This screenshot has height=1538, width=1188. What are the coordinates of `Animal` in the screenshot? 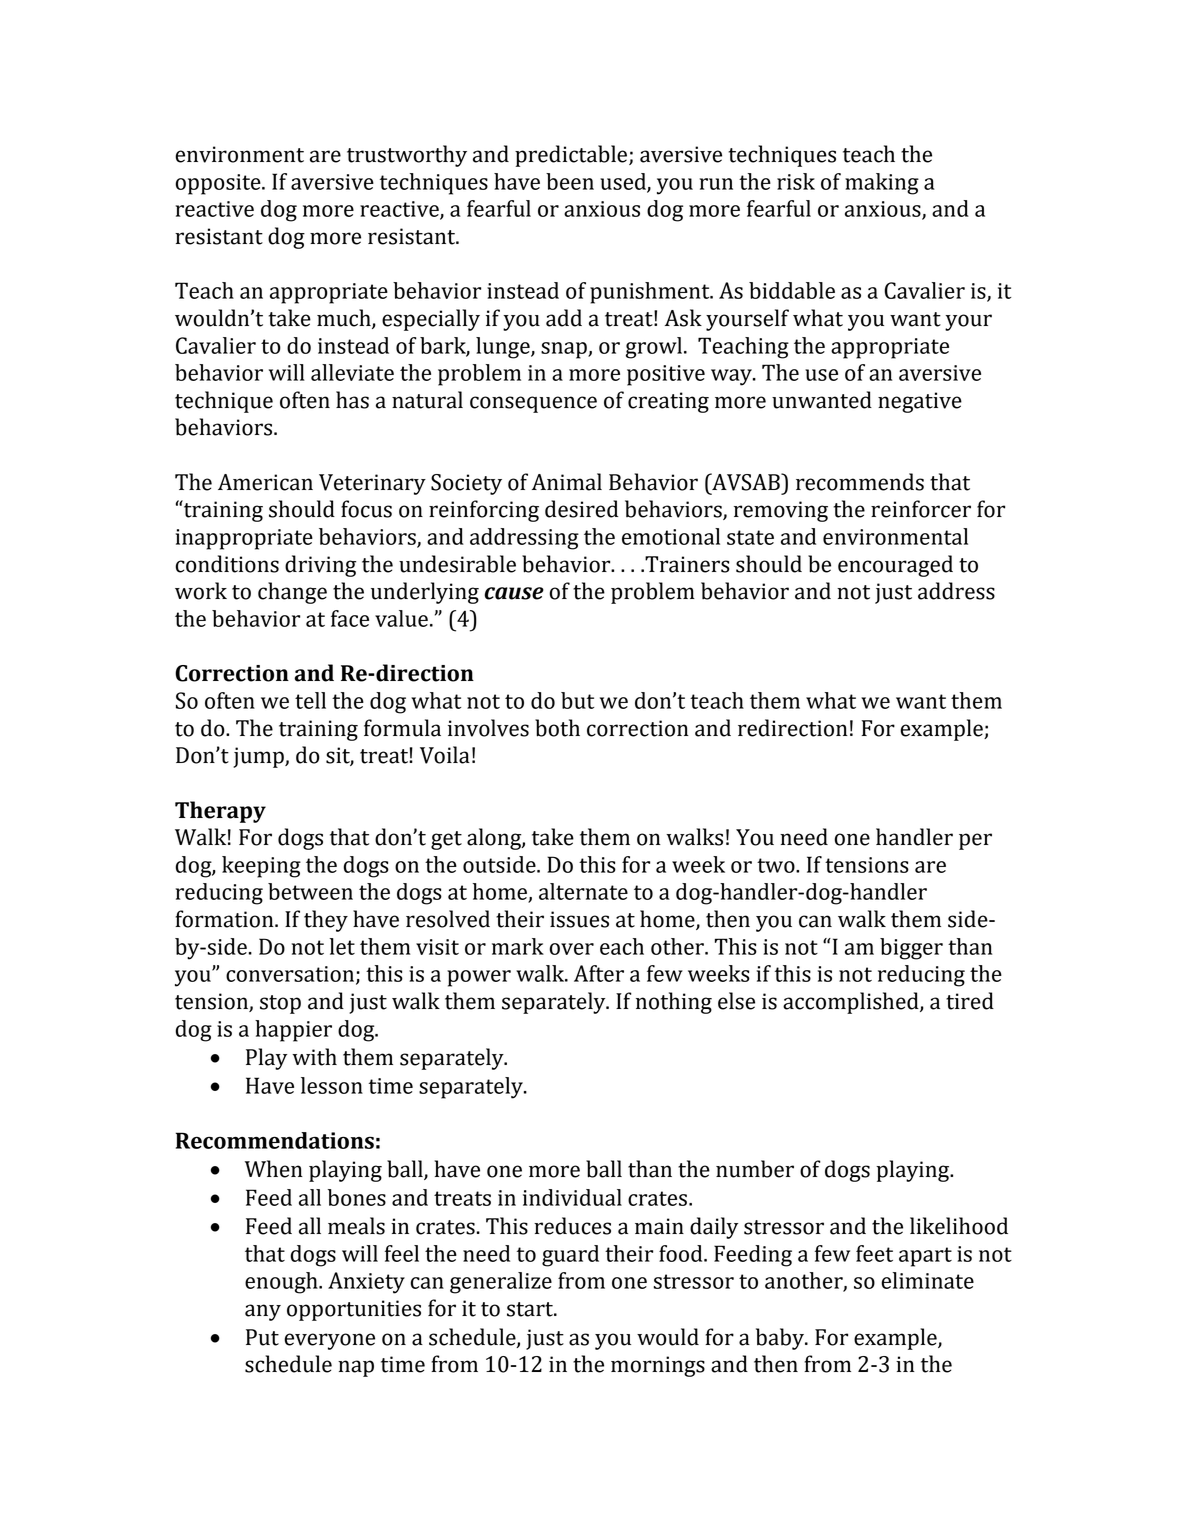 It's located at (567, 482).
